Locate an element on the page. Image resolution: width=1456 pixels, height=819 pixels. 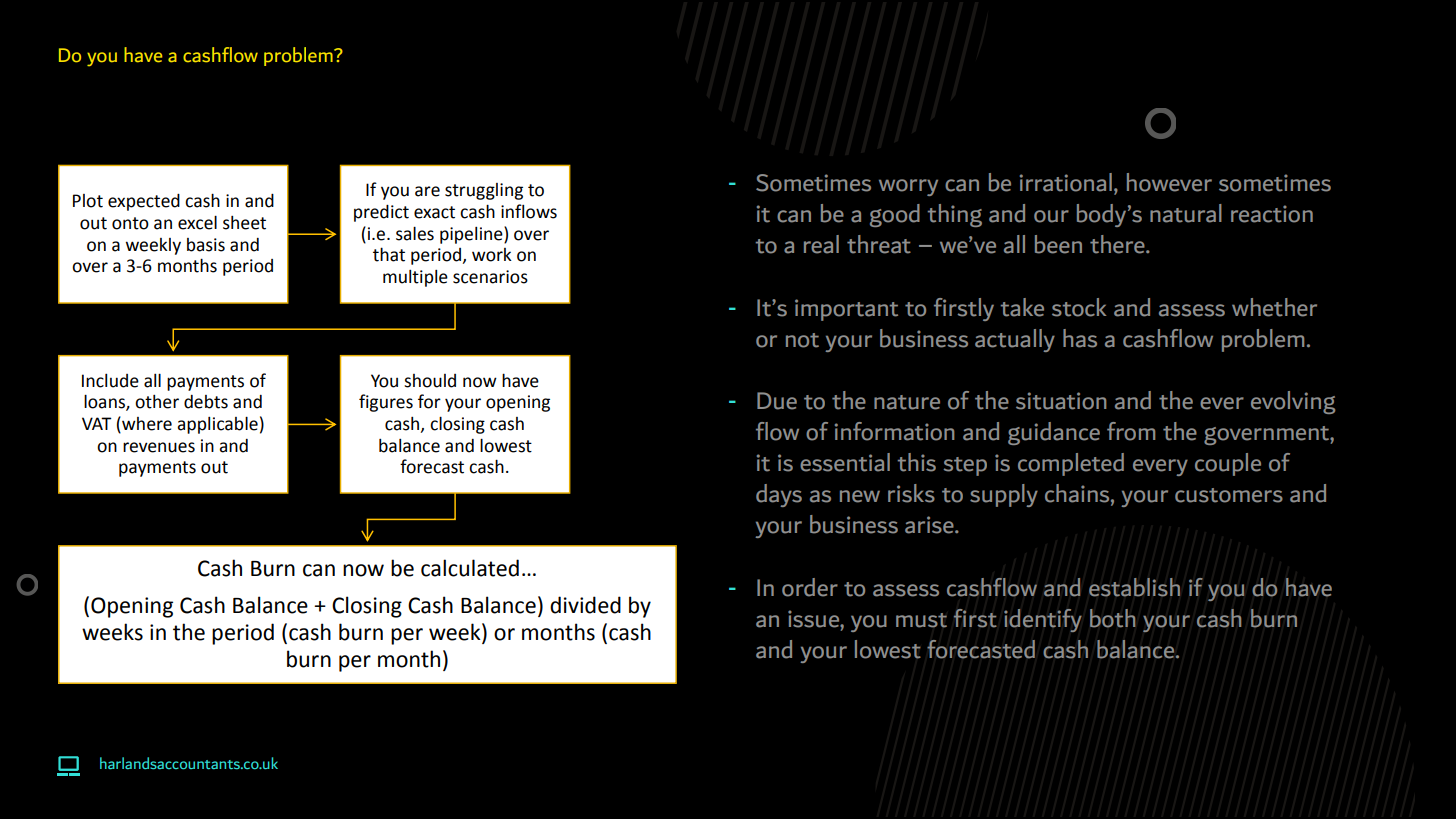
completed is located at coordinates (1071, 464).
